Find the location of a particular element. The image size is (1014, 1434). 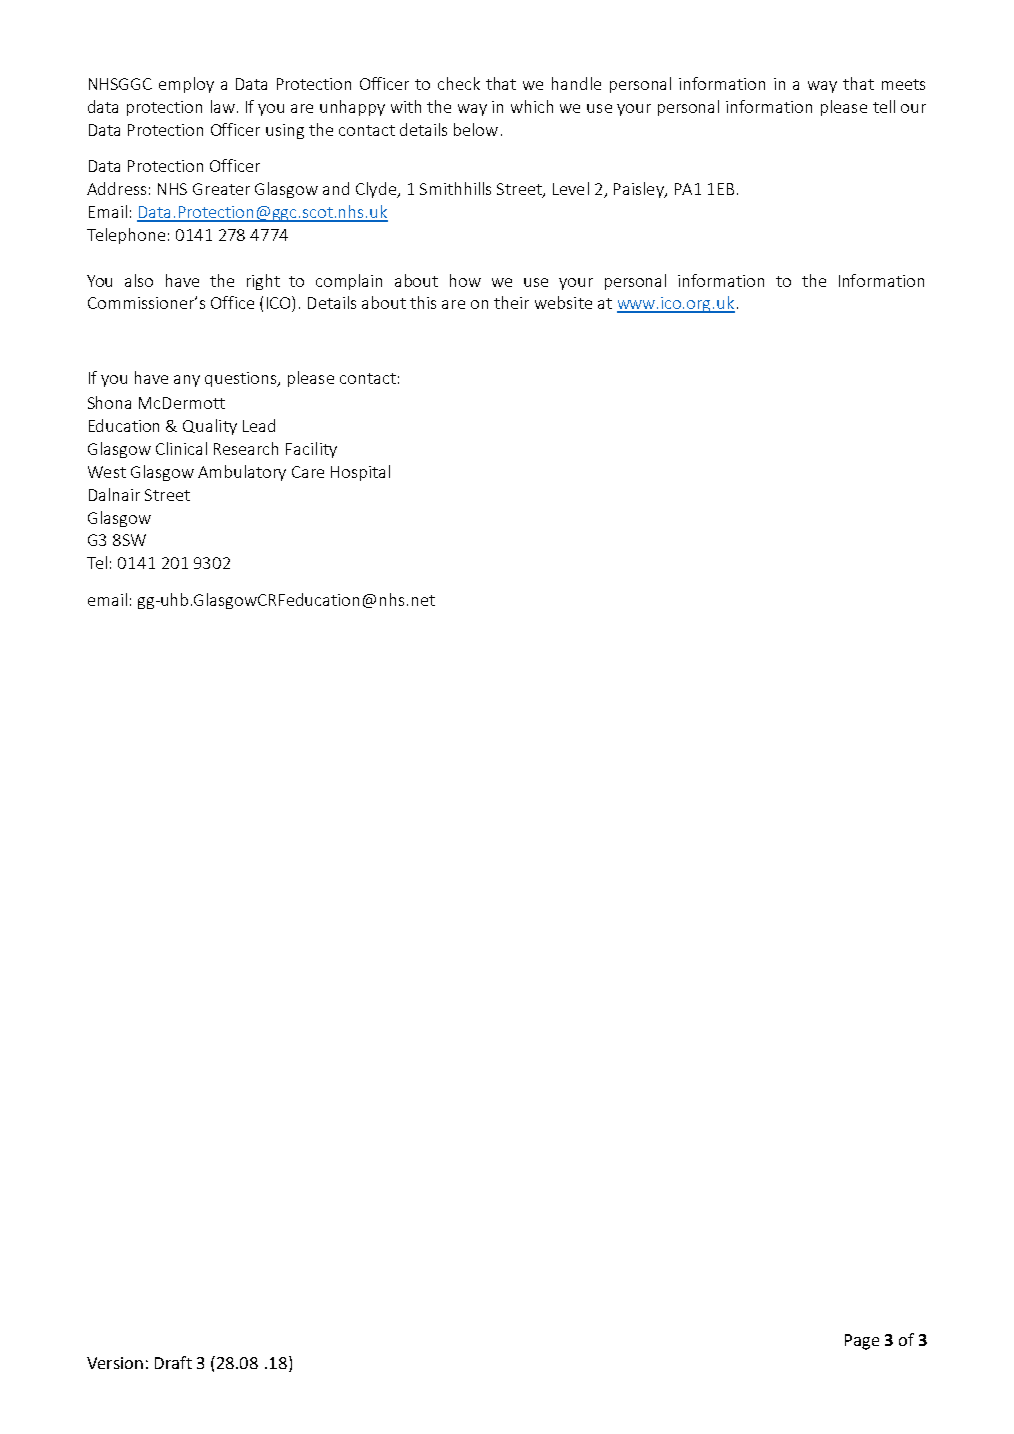

Hospital is located at coordinates (360, 473).
